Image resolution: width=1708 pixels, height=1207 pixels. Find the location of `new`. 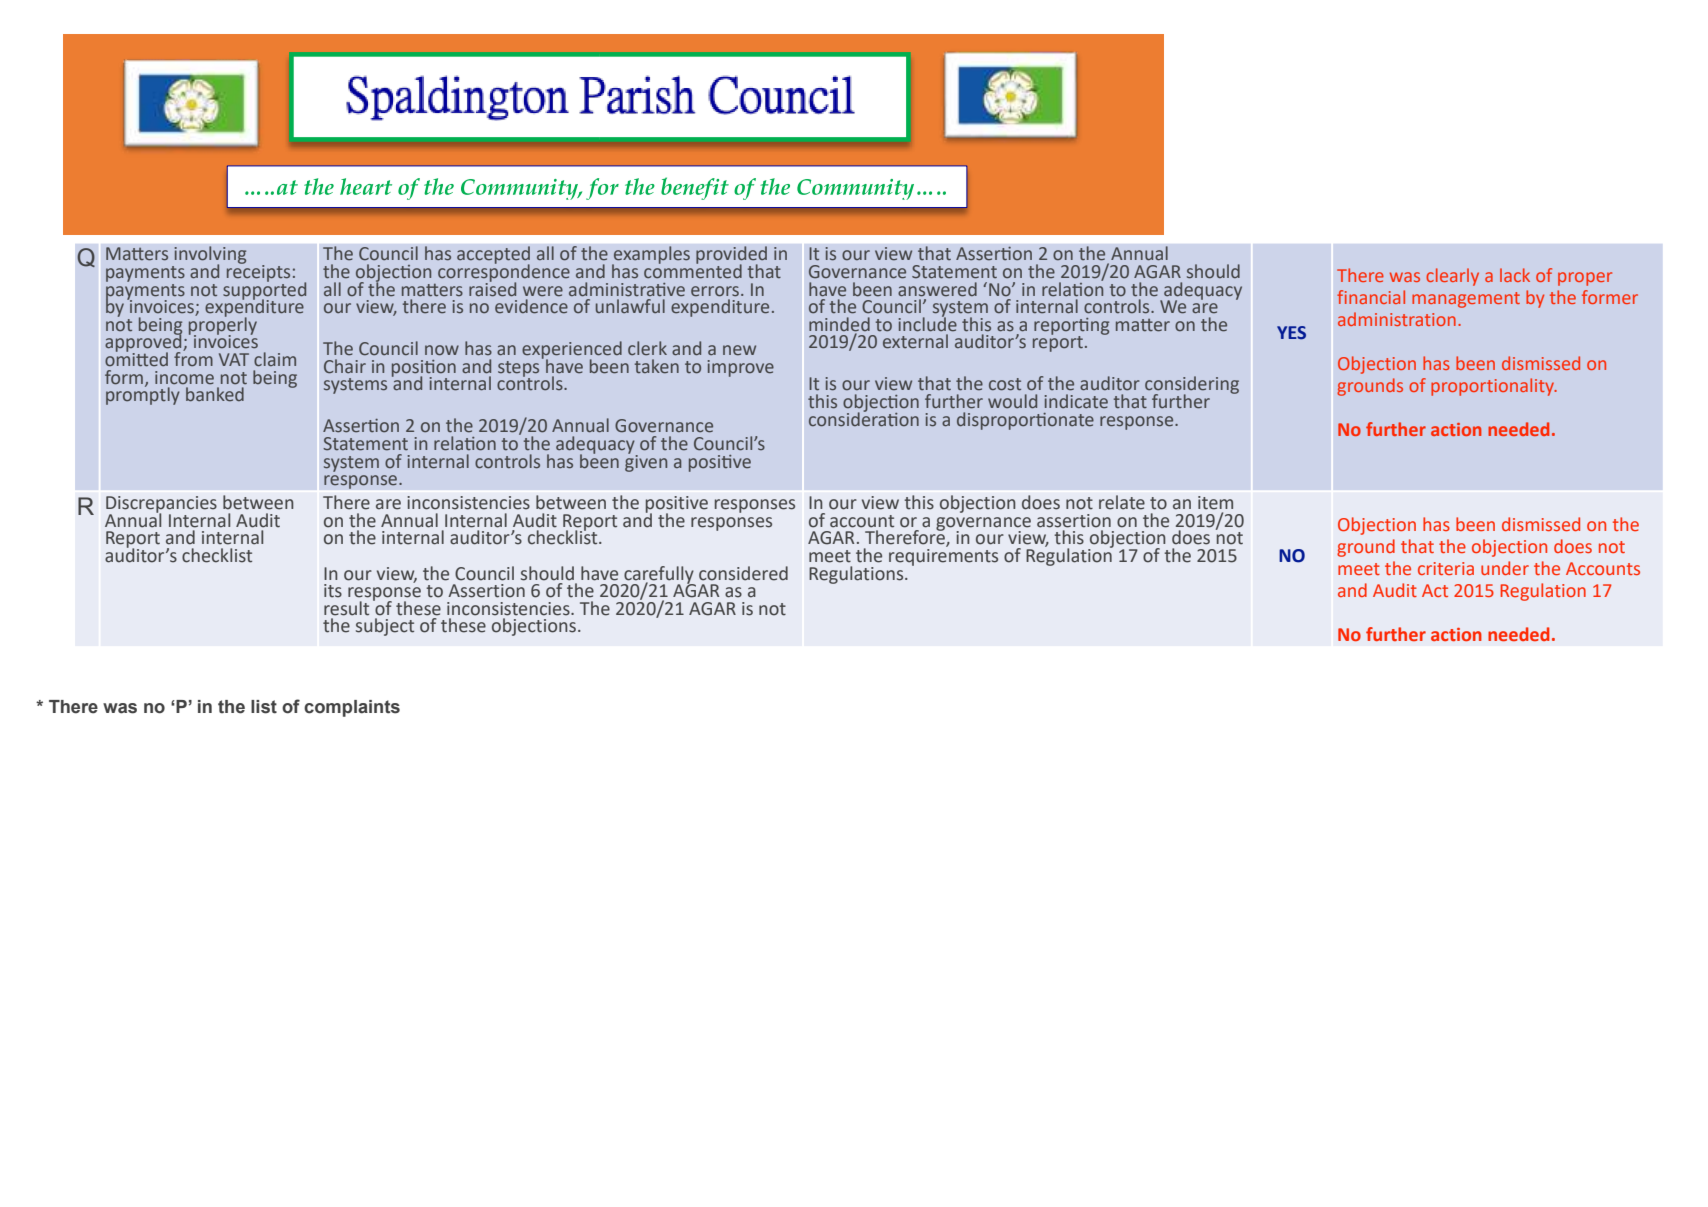

new is located at coordinates (739, 350).
